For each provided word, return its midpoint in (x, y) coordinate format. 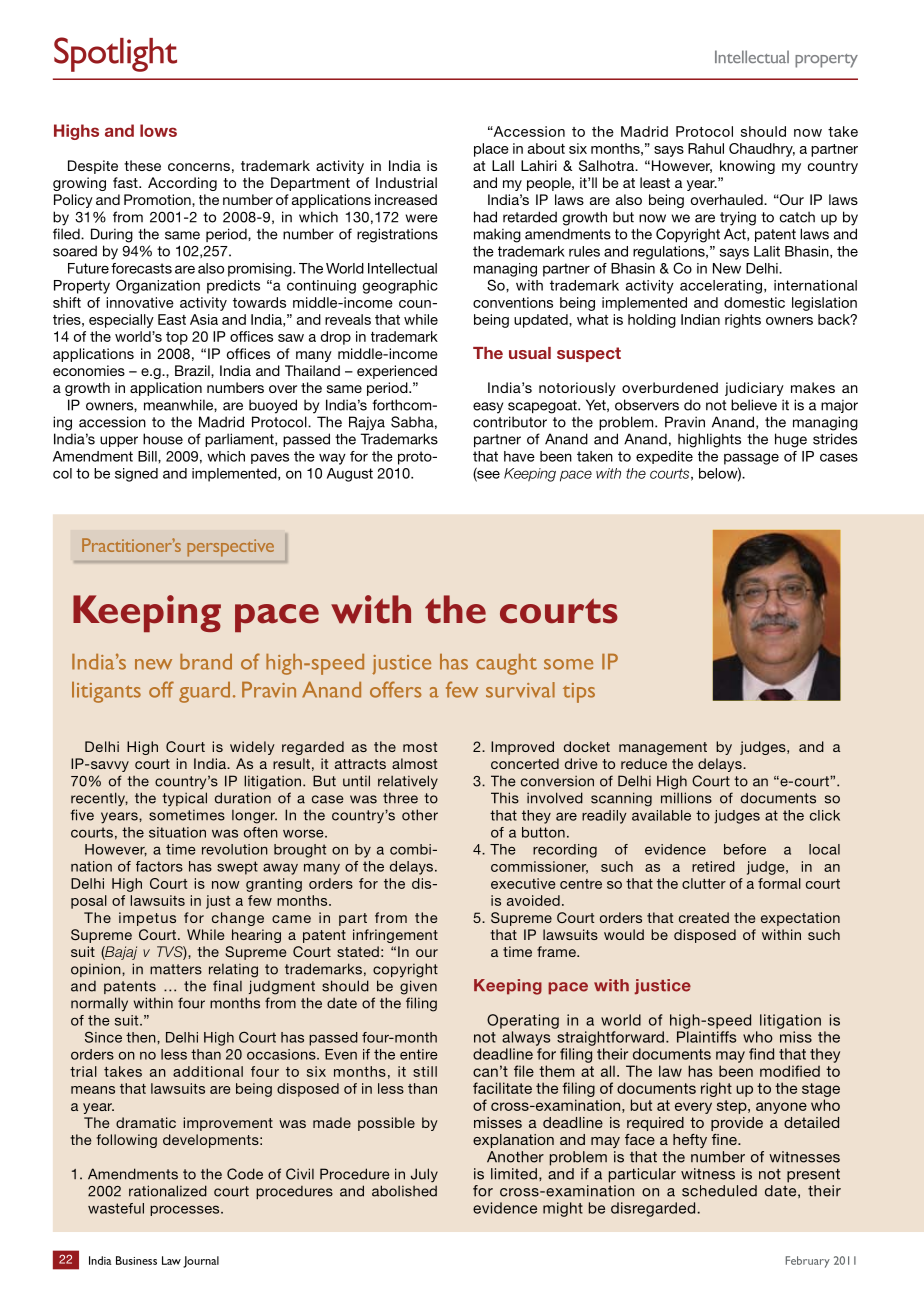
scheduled (719, 1191)
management (663, 748)
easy (488, 408)
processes (186, 1210)
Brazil (193, 370)
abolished (404, 1191)
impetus (147, 919)
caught (506, 664)
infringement (395, 936)
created (704, 917)
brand (206, 662)
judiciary (754, 389)
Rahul (706, 148)
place (491, 150)
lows (158, 130)
